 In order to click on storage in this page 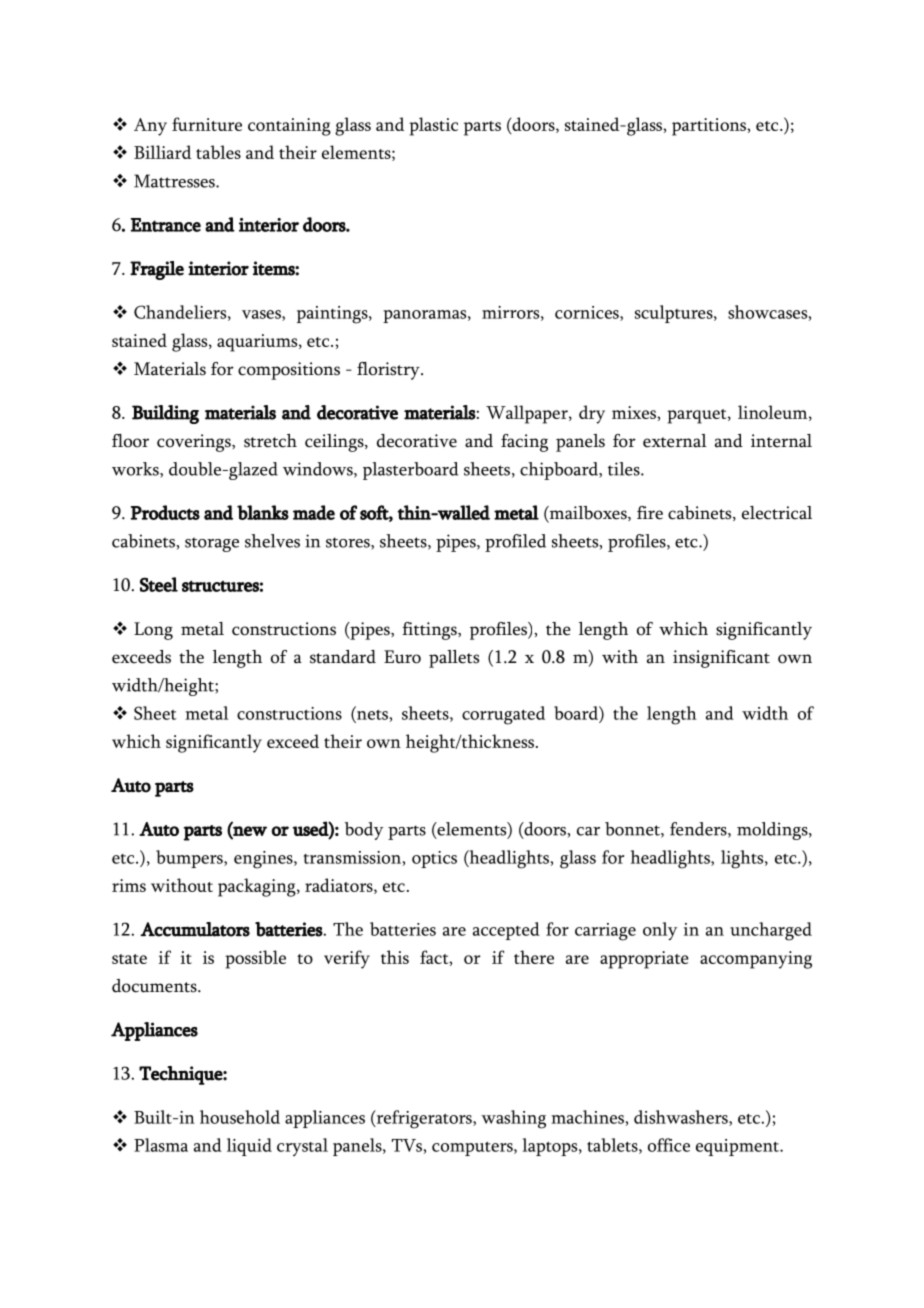, I will do `click(212, 544)`.
